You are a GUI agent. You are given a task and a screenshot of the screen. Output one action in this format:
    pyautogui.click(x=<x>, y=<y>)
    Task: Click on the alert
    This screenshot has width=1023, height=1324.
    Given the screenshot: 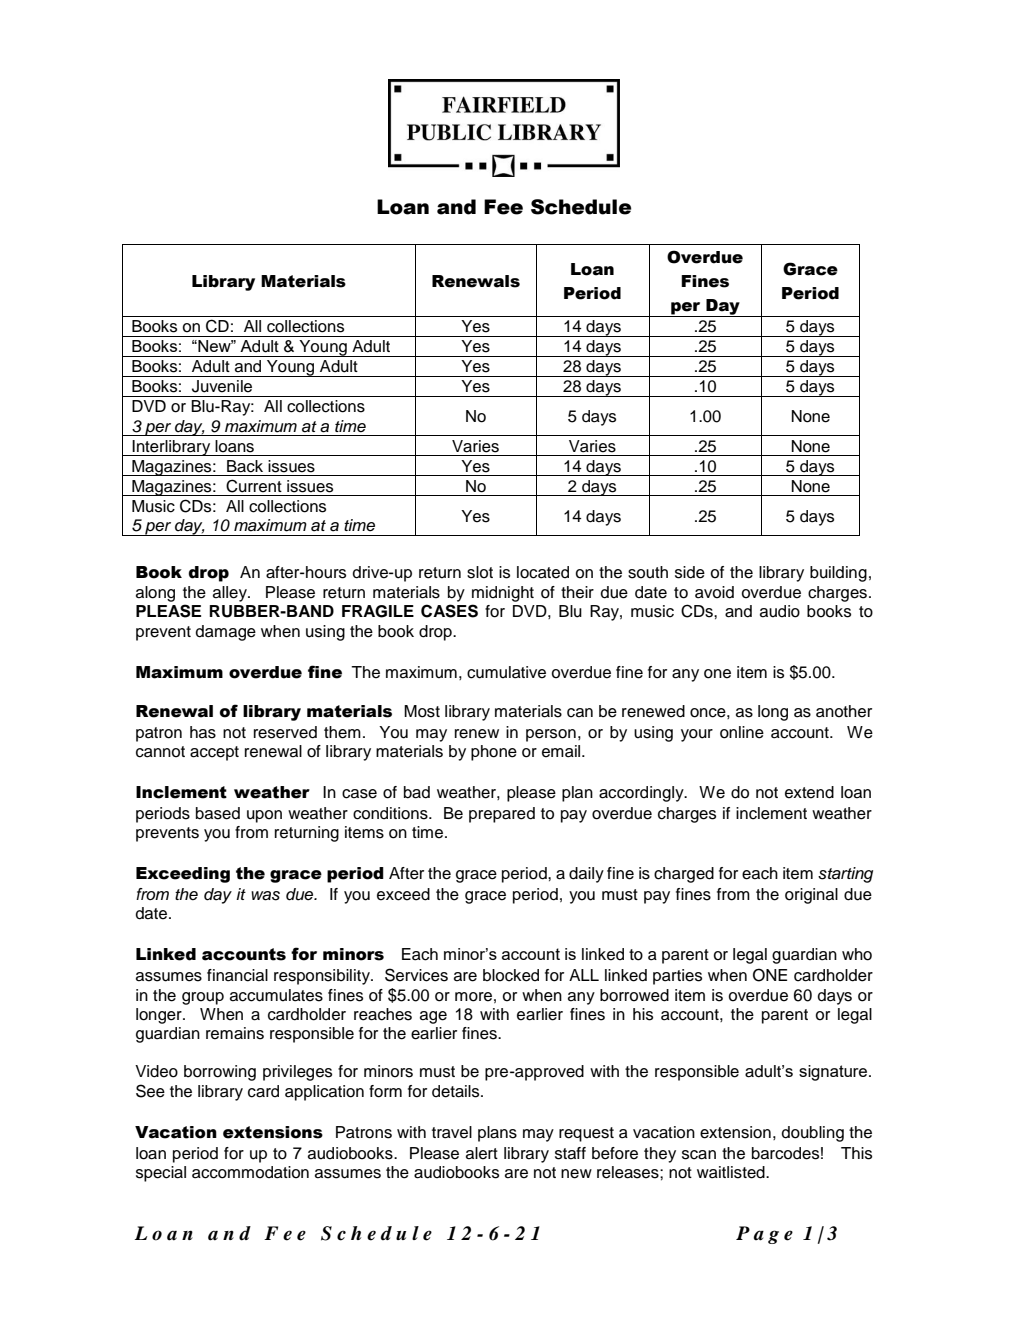 What is the action you would take?
    pyautogui.click(x=482, y=1153)
